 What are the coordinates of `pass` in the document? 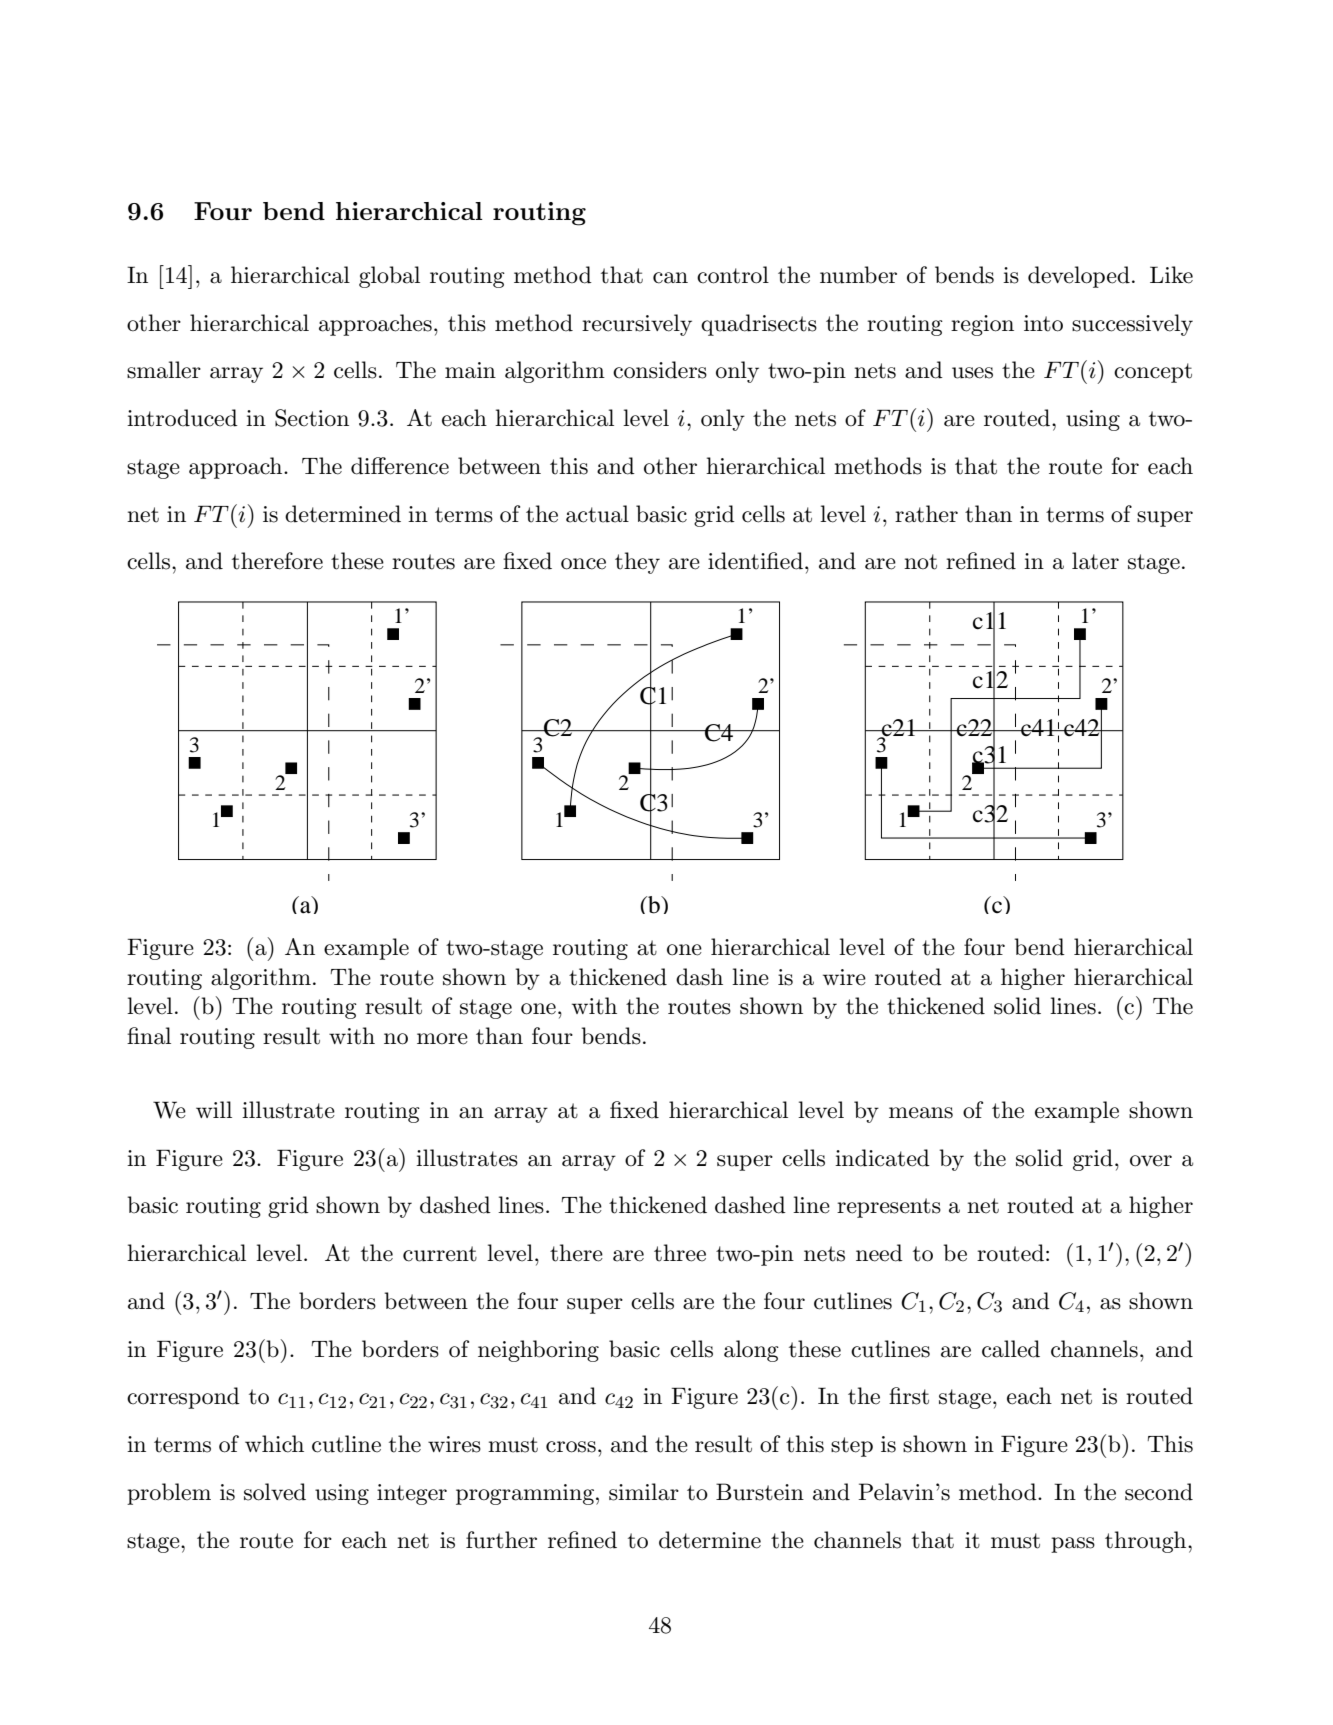 It's located at (1073, 1545).
